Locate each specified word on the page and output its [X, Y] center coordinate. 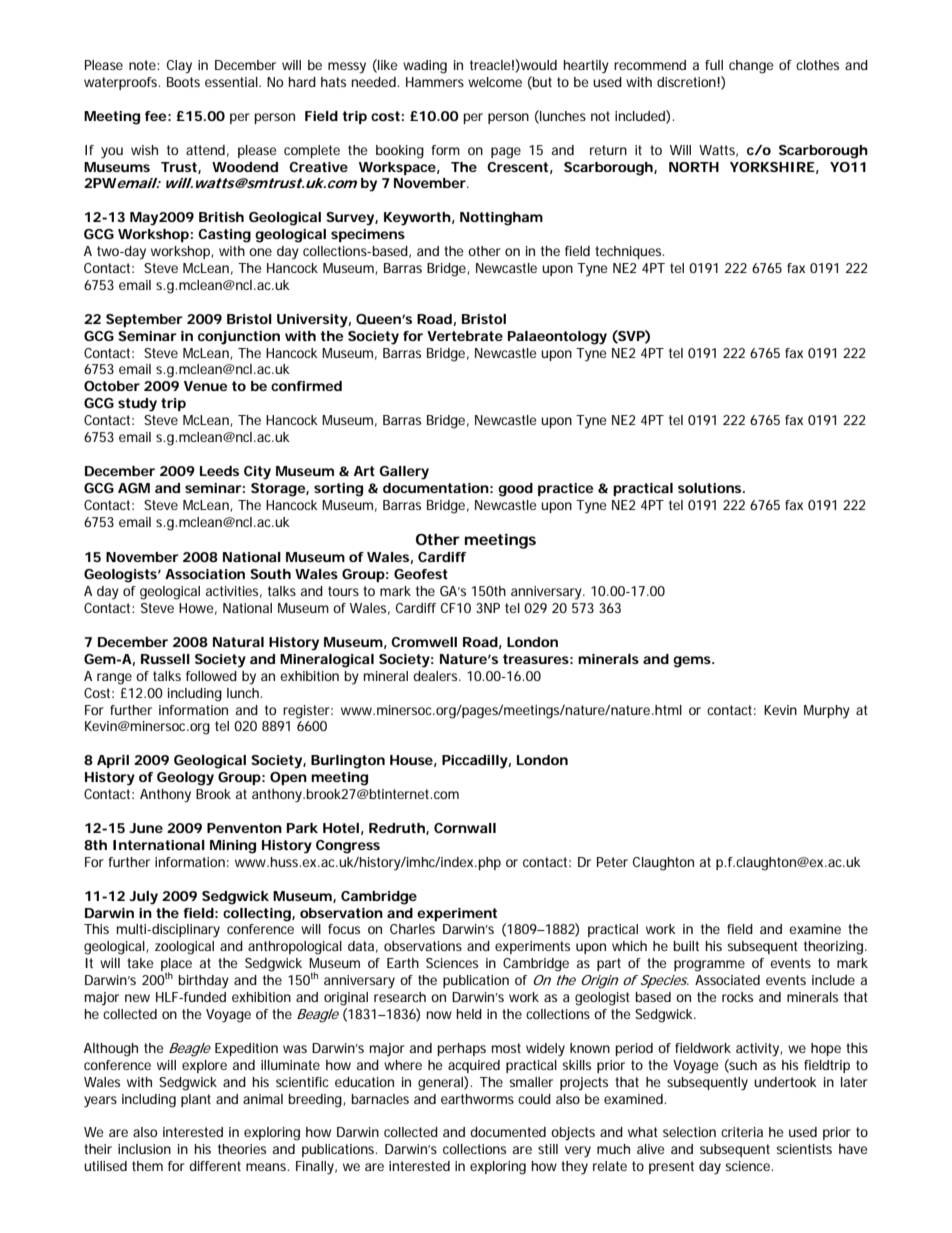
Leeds [219, 471]
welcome [495, 82]
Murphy [827, 712]
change [751, 67]
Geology [185, 779]
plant [196, 1100]
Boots [183, 82]
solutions [711, 488]
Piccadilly [475, 762]
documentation [436, 488]
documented [508, 1132]
